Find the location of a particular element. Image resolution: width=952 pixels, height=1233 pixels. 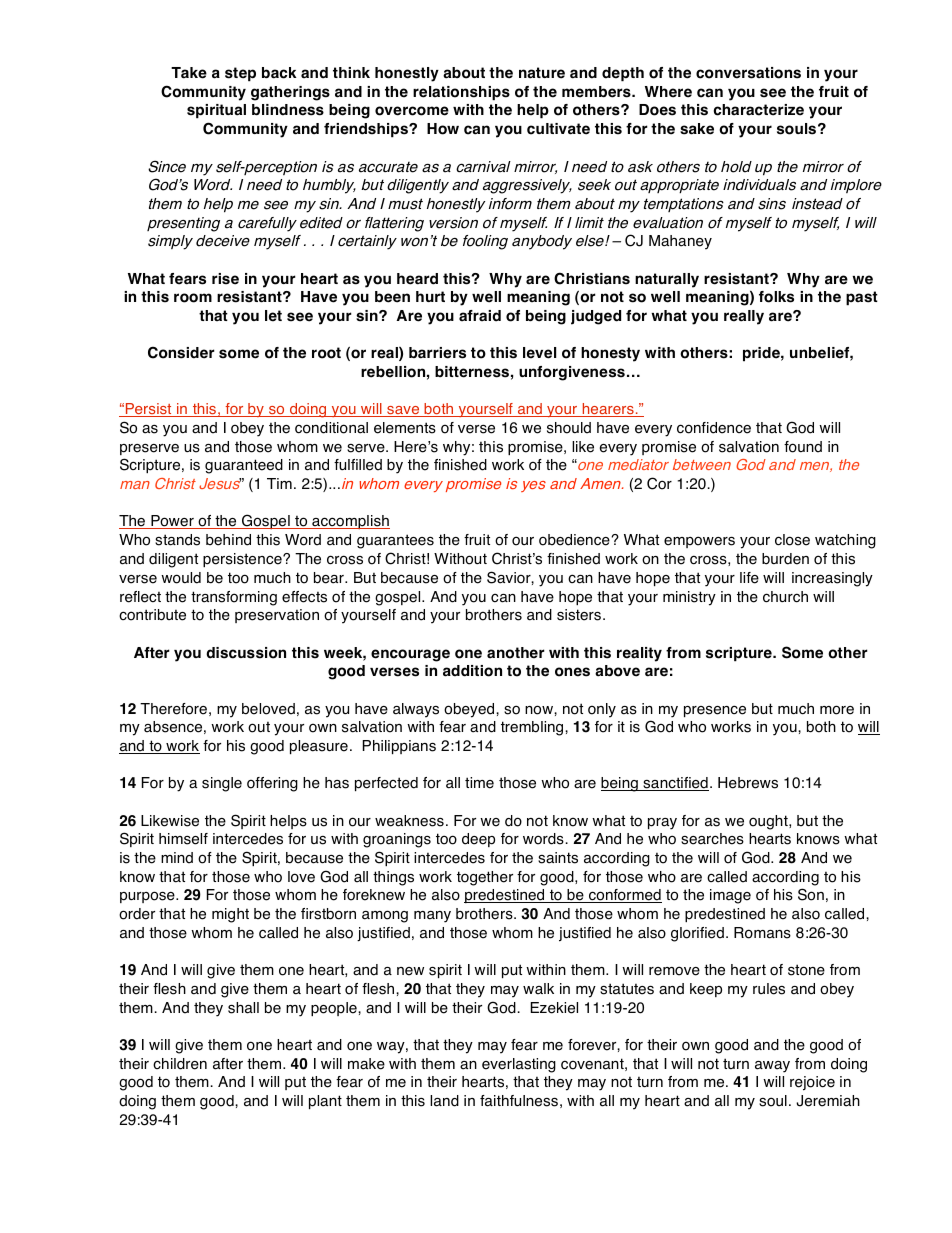

characterize is located at coordinates (759, 110).
